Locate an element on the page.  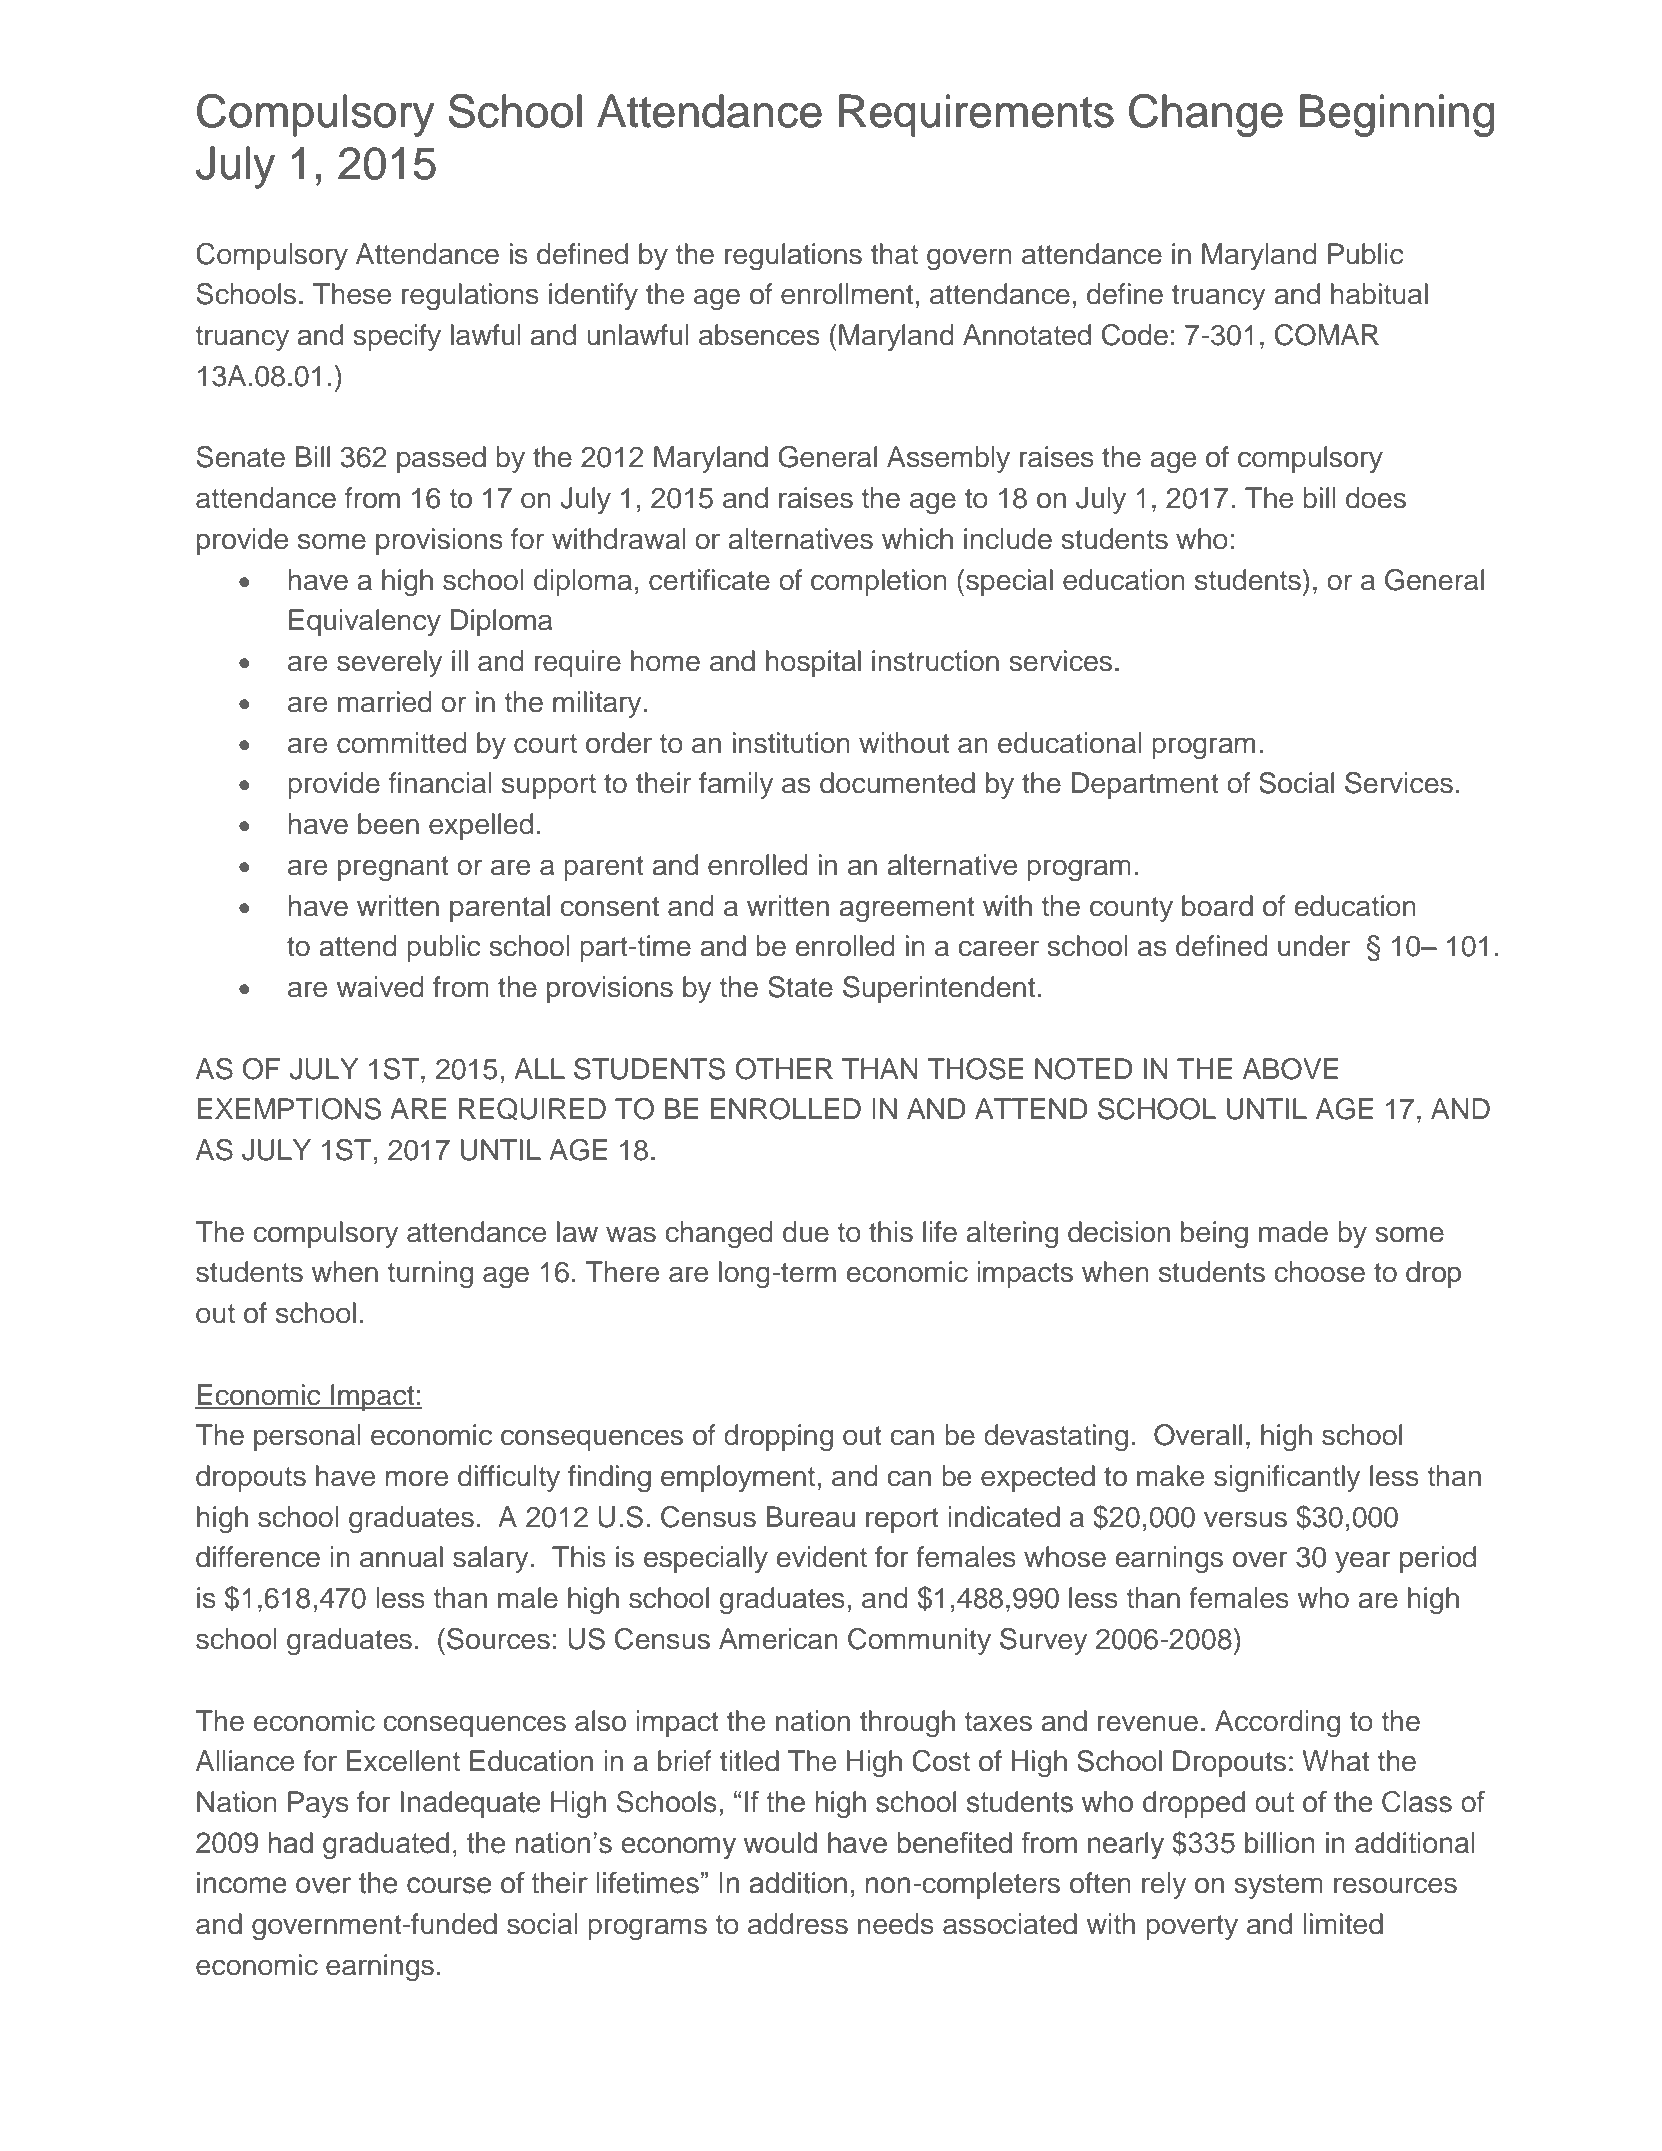
Beginning is located at coordinates (1397, 115).
